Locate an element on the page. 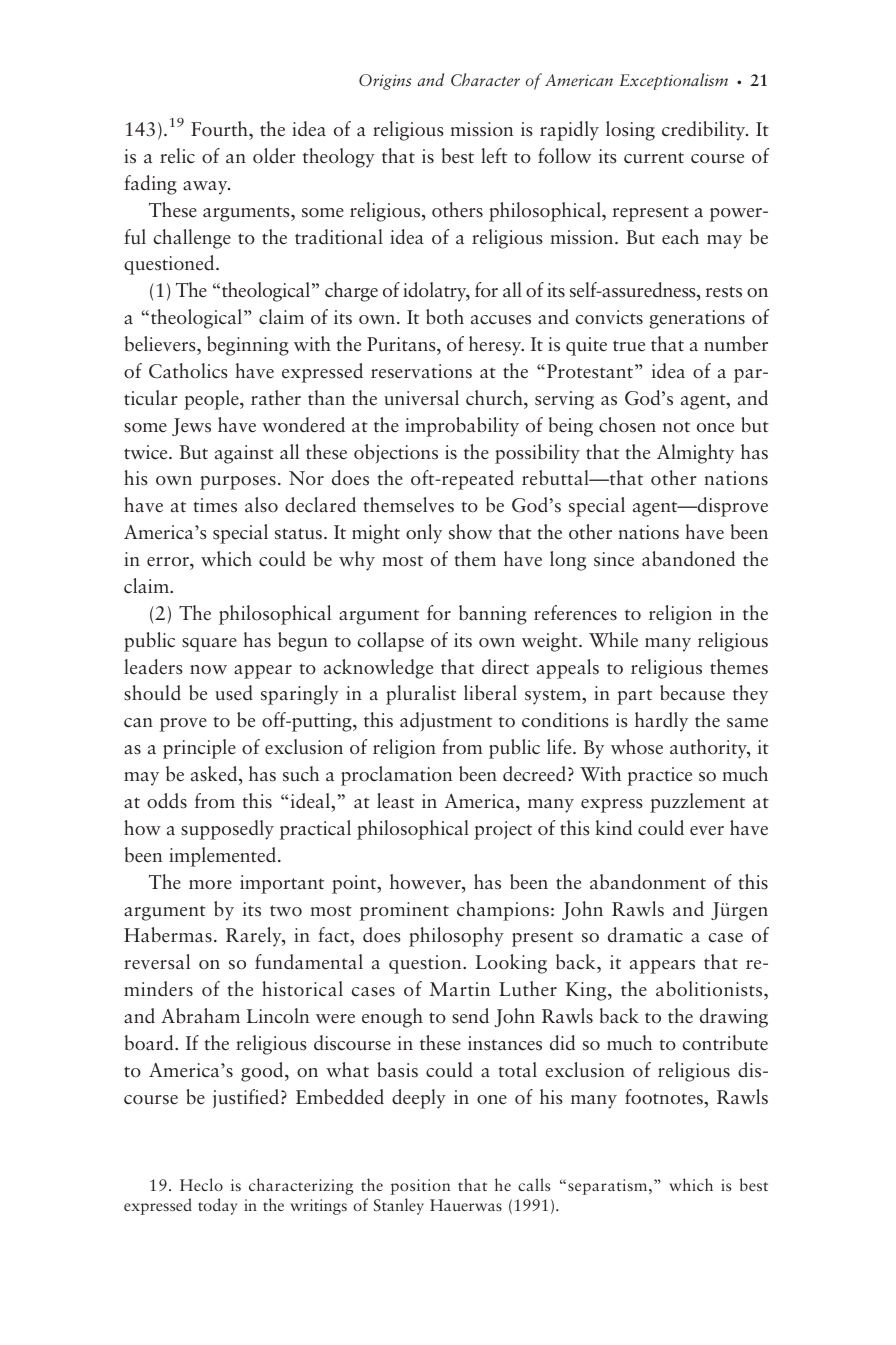 This image has width=896, height=1345. left is located at coordinates (494, 156).
